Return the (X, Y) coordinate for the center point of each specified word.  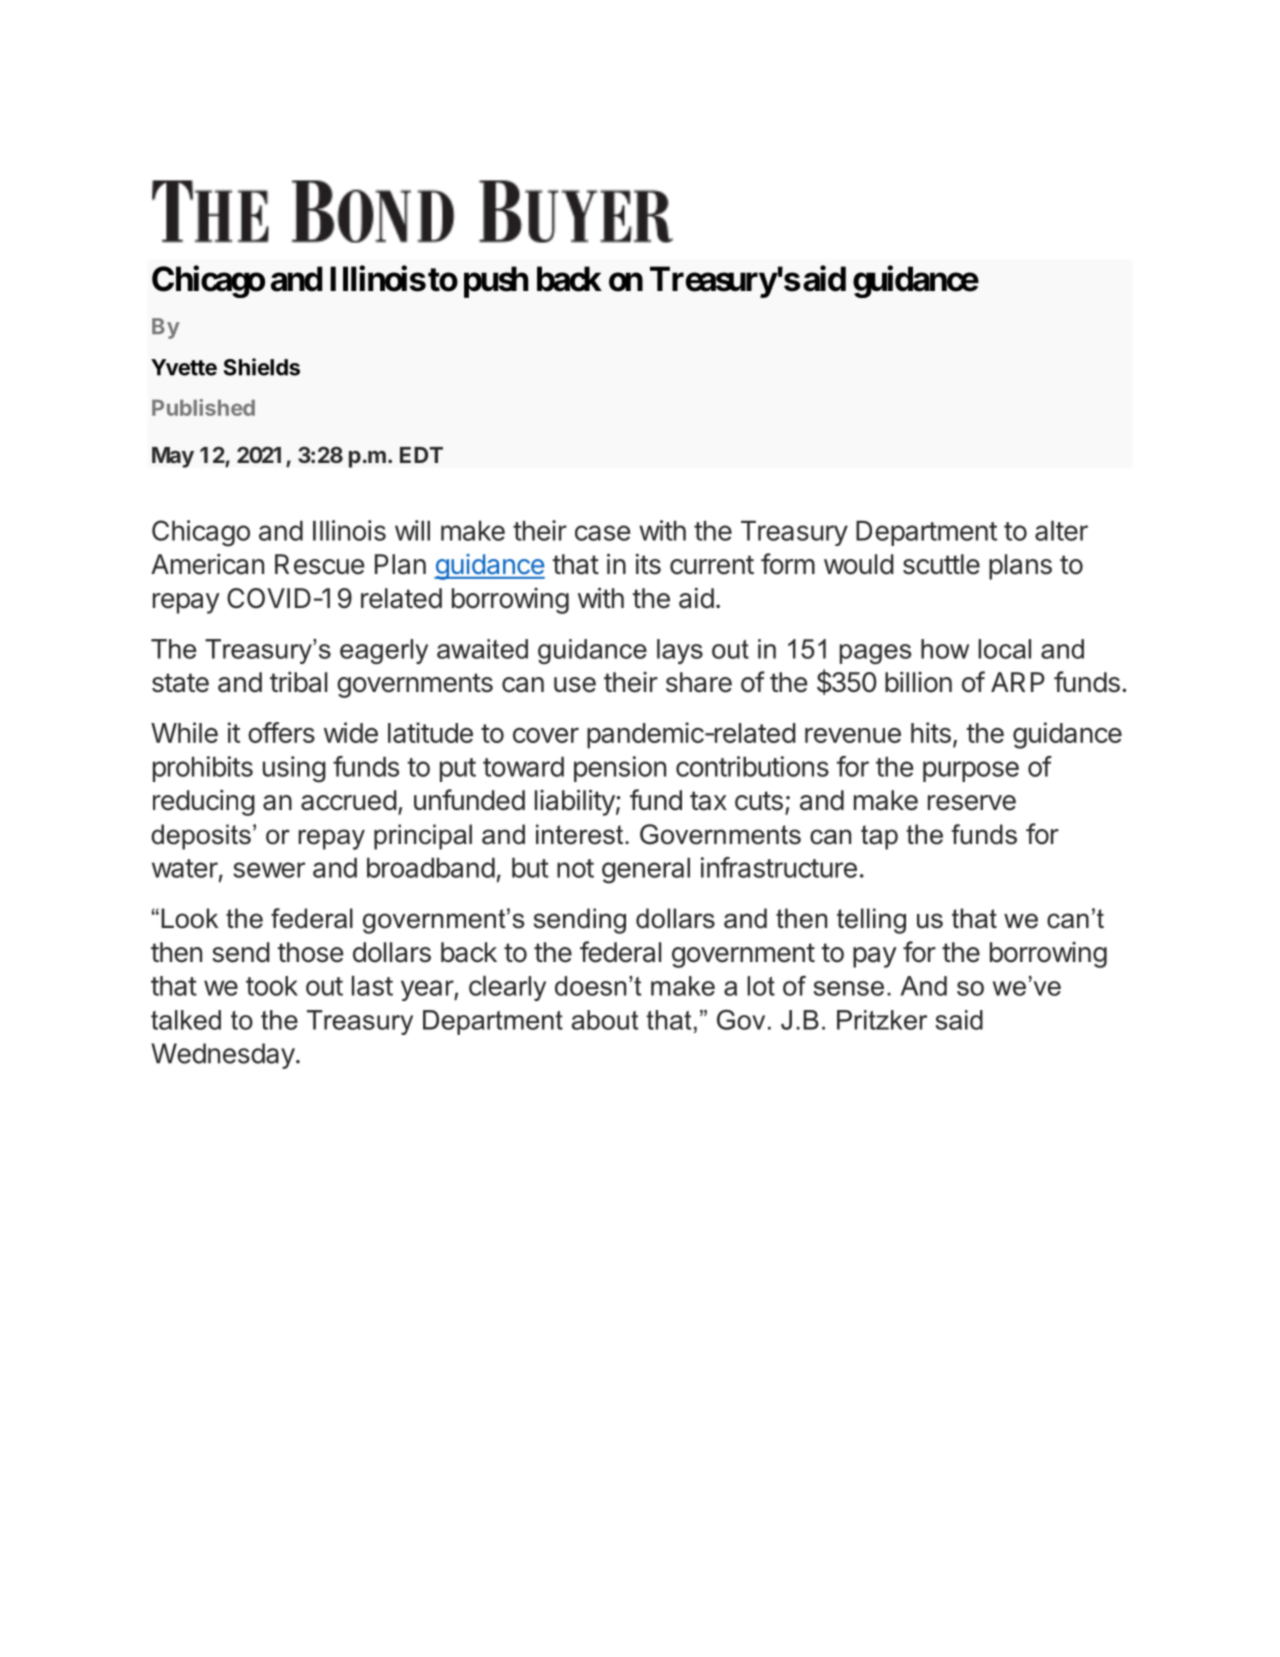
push (496, 282)
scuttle (941, 564)
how (945, 649)
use (575, 685)
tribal (298, 682)
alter (1061, 531)
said (959, 1020)
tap (879, 837)
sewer (269, 870)
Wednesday (223, 1056)
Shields (262, 367)
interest (581, 834)
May (173, 457)
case (602, 533)
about (604, 1020)
